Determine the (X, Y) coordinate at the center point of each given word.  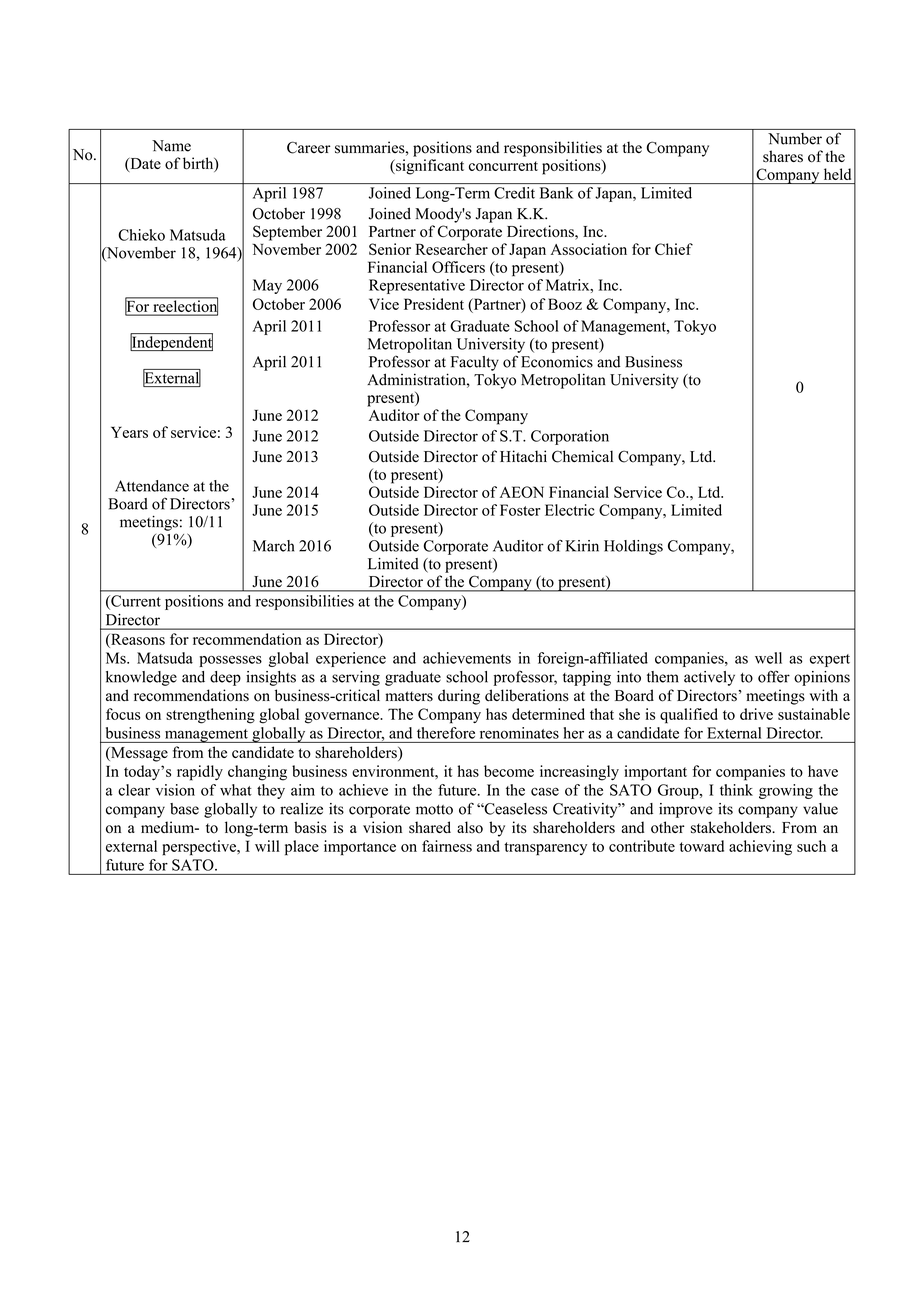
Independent (171, 342)
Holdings (633, 547)
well (768, 658)
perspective (200, 848)
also (470, 827)
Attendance (152, 486)
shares (783, 156)
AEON (522, 492)
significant (429, 167)
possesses (230, 661)
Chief (674, 249)
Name (171, 146)
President (434, 304)
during (459, 697)
